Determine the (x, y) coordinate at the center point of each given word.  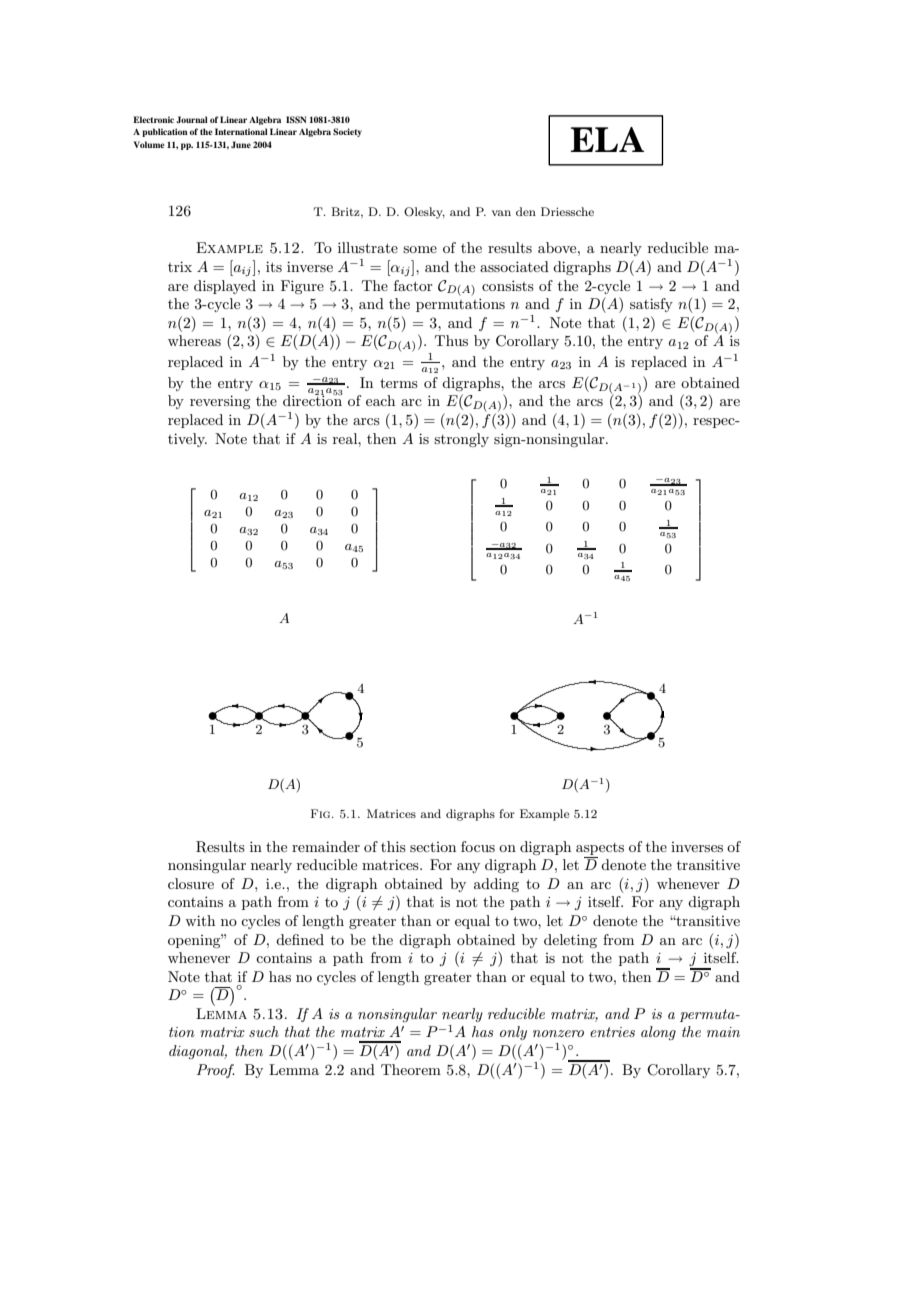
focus (478, 846)
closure (191, 883)
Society (347, 132)
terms (399, 383)
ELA (607, 139)
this (393, 846)
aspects (600, 849)
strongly (461, 440)
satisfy (651, 305)
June (241, 144)
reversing (220, 402)
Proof (216, 1071)
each (380, 400)
